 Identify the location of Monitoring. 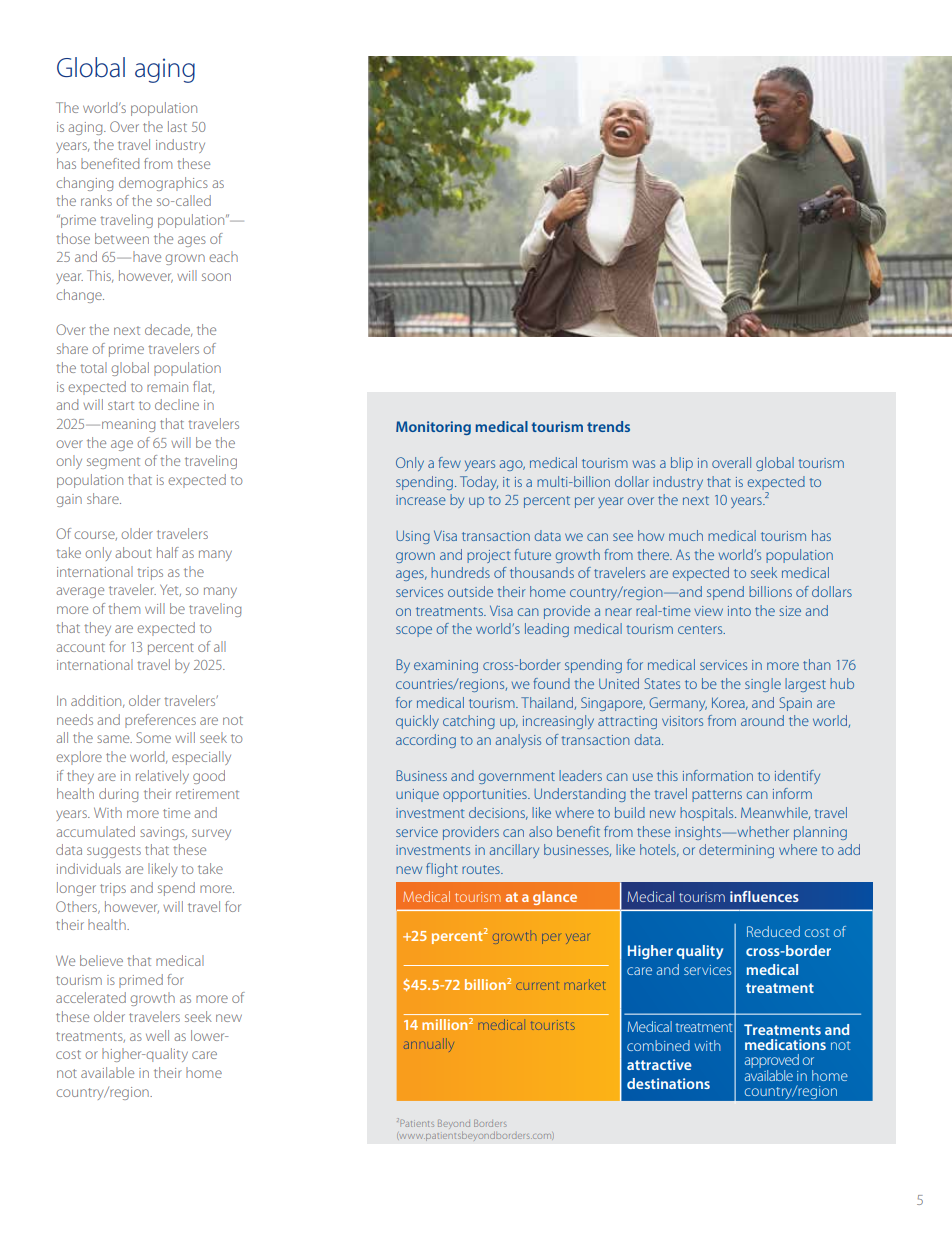
(433, 428).
